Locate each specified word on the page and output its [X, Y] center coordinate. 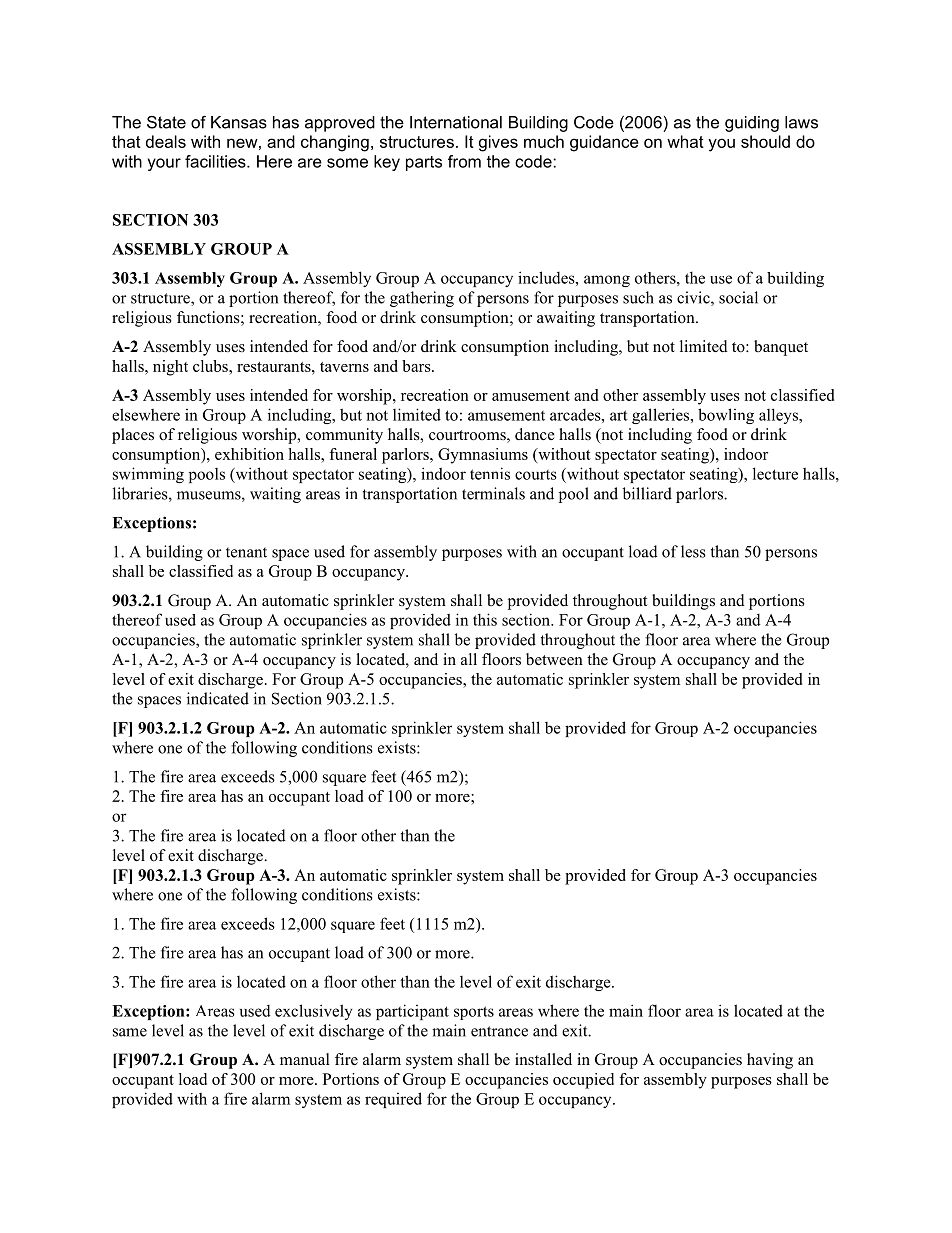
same [130, 1032]
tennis [490, 473]
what [685, 141]
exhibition [249, 454]
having [770, 1061]
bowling [726, 416]
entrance [499, 1031]
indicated [218, 698]
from [464, 161]
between [554, 659]
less [693, 551]
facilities [216, 161]
